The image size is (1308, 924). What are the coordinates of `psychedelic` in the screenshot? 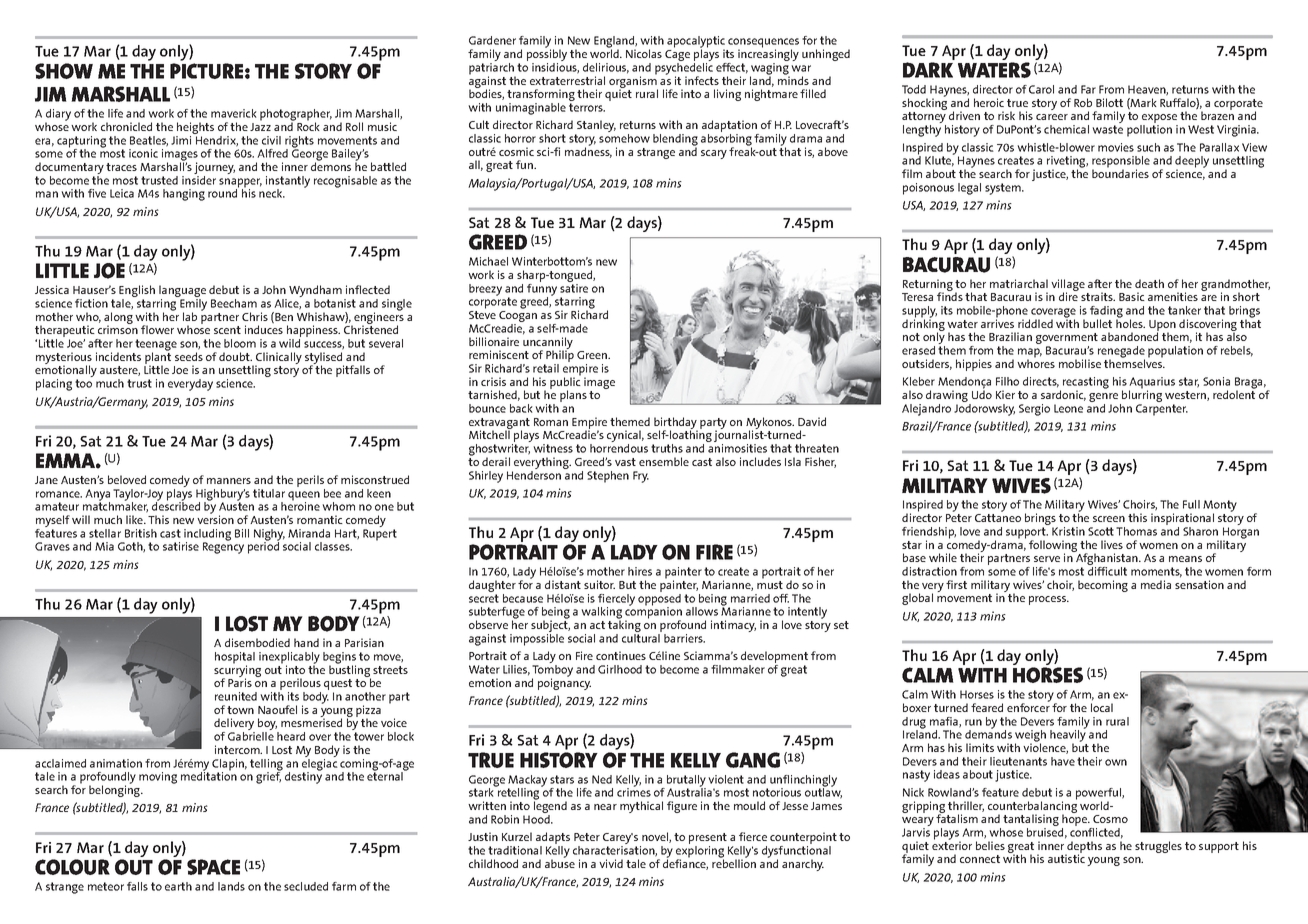 It's located at (684, 68).
